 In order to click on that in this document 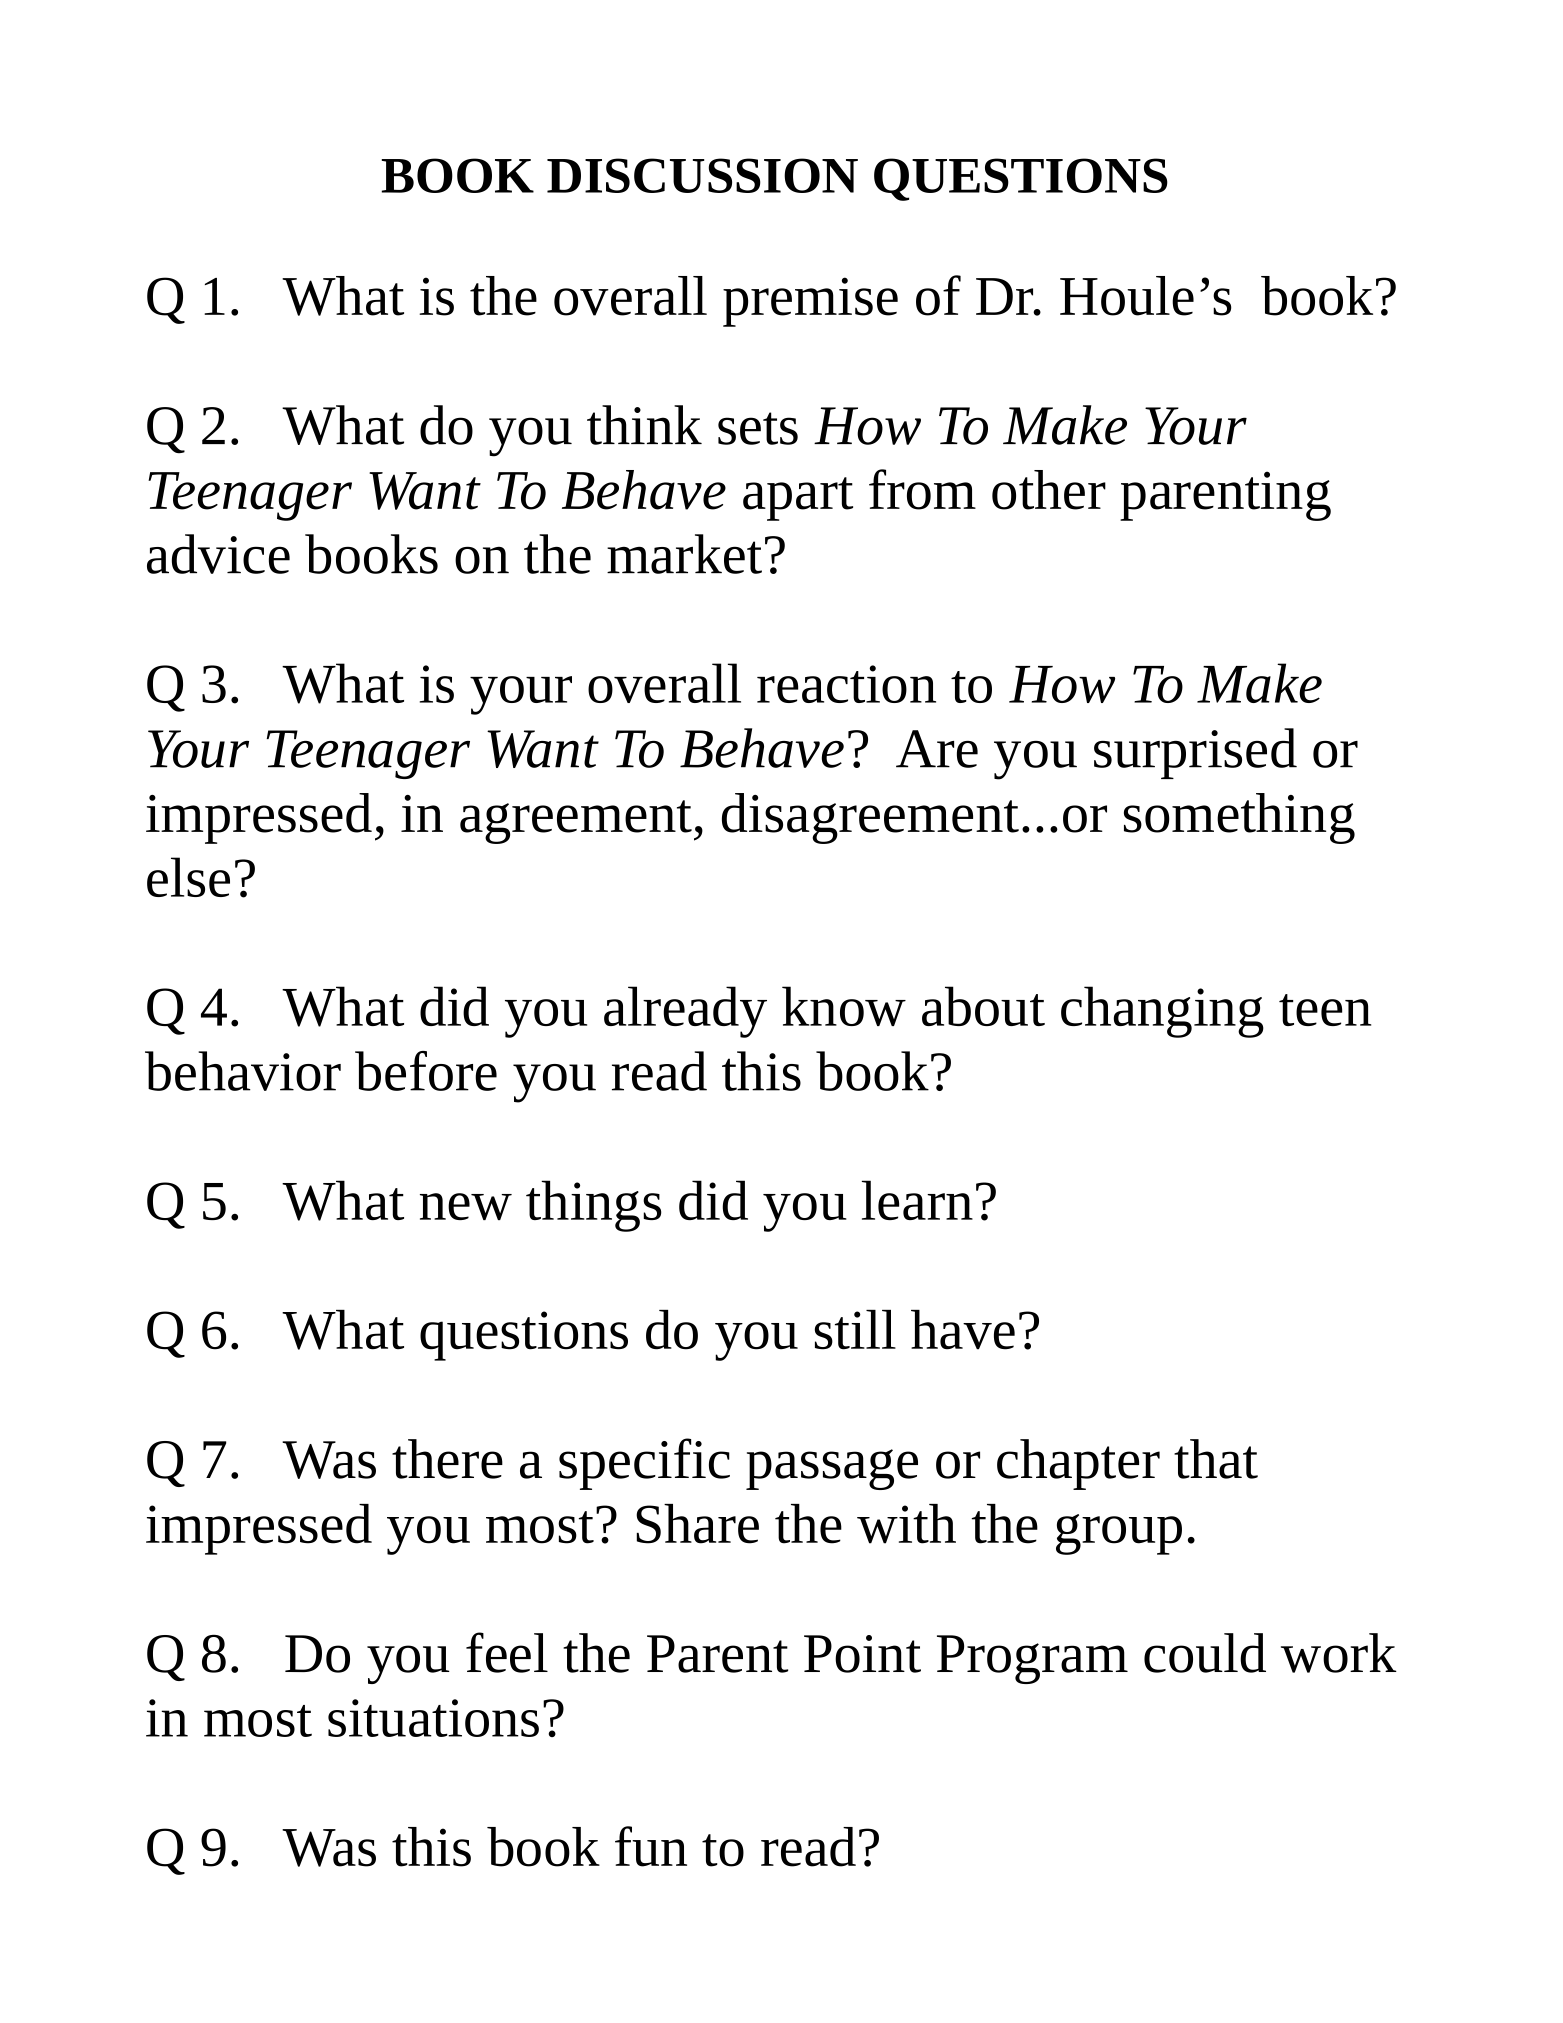, I will do `click(1216, 1459)`.
